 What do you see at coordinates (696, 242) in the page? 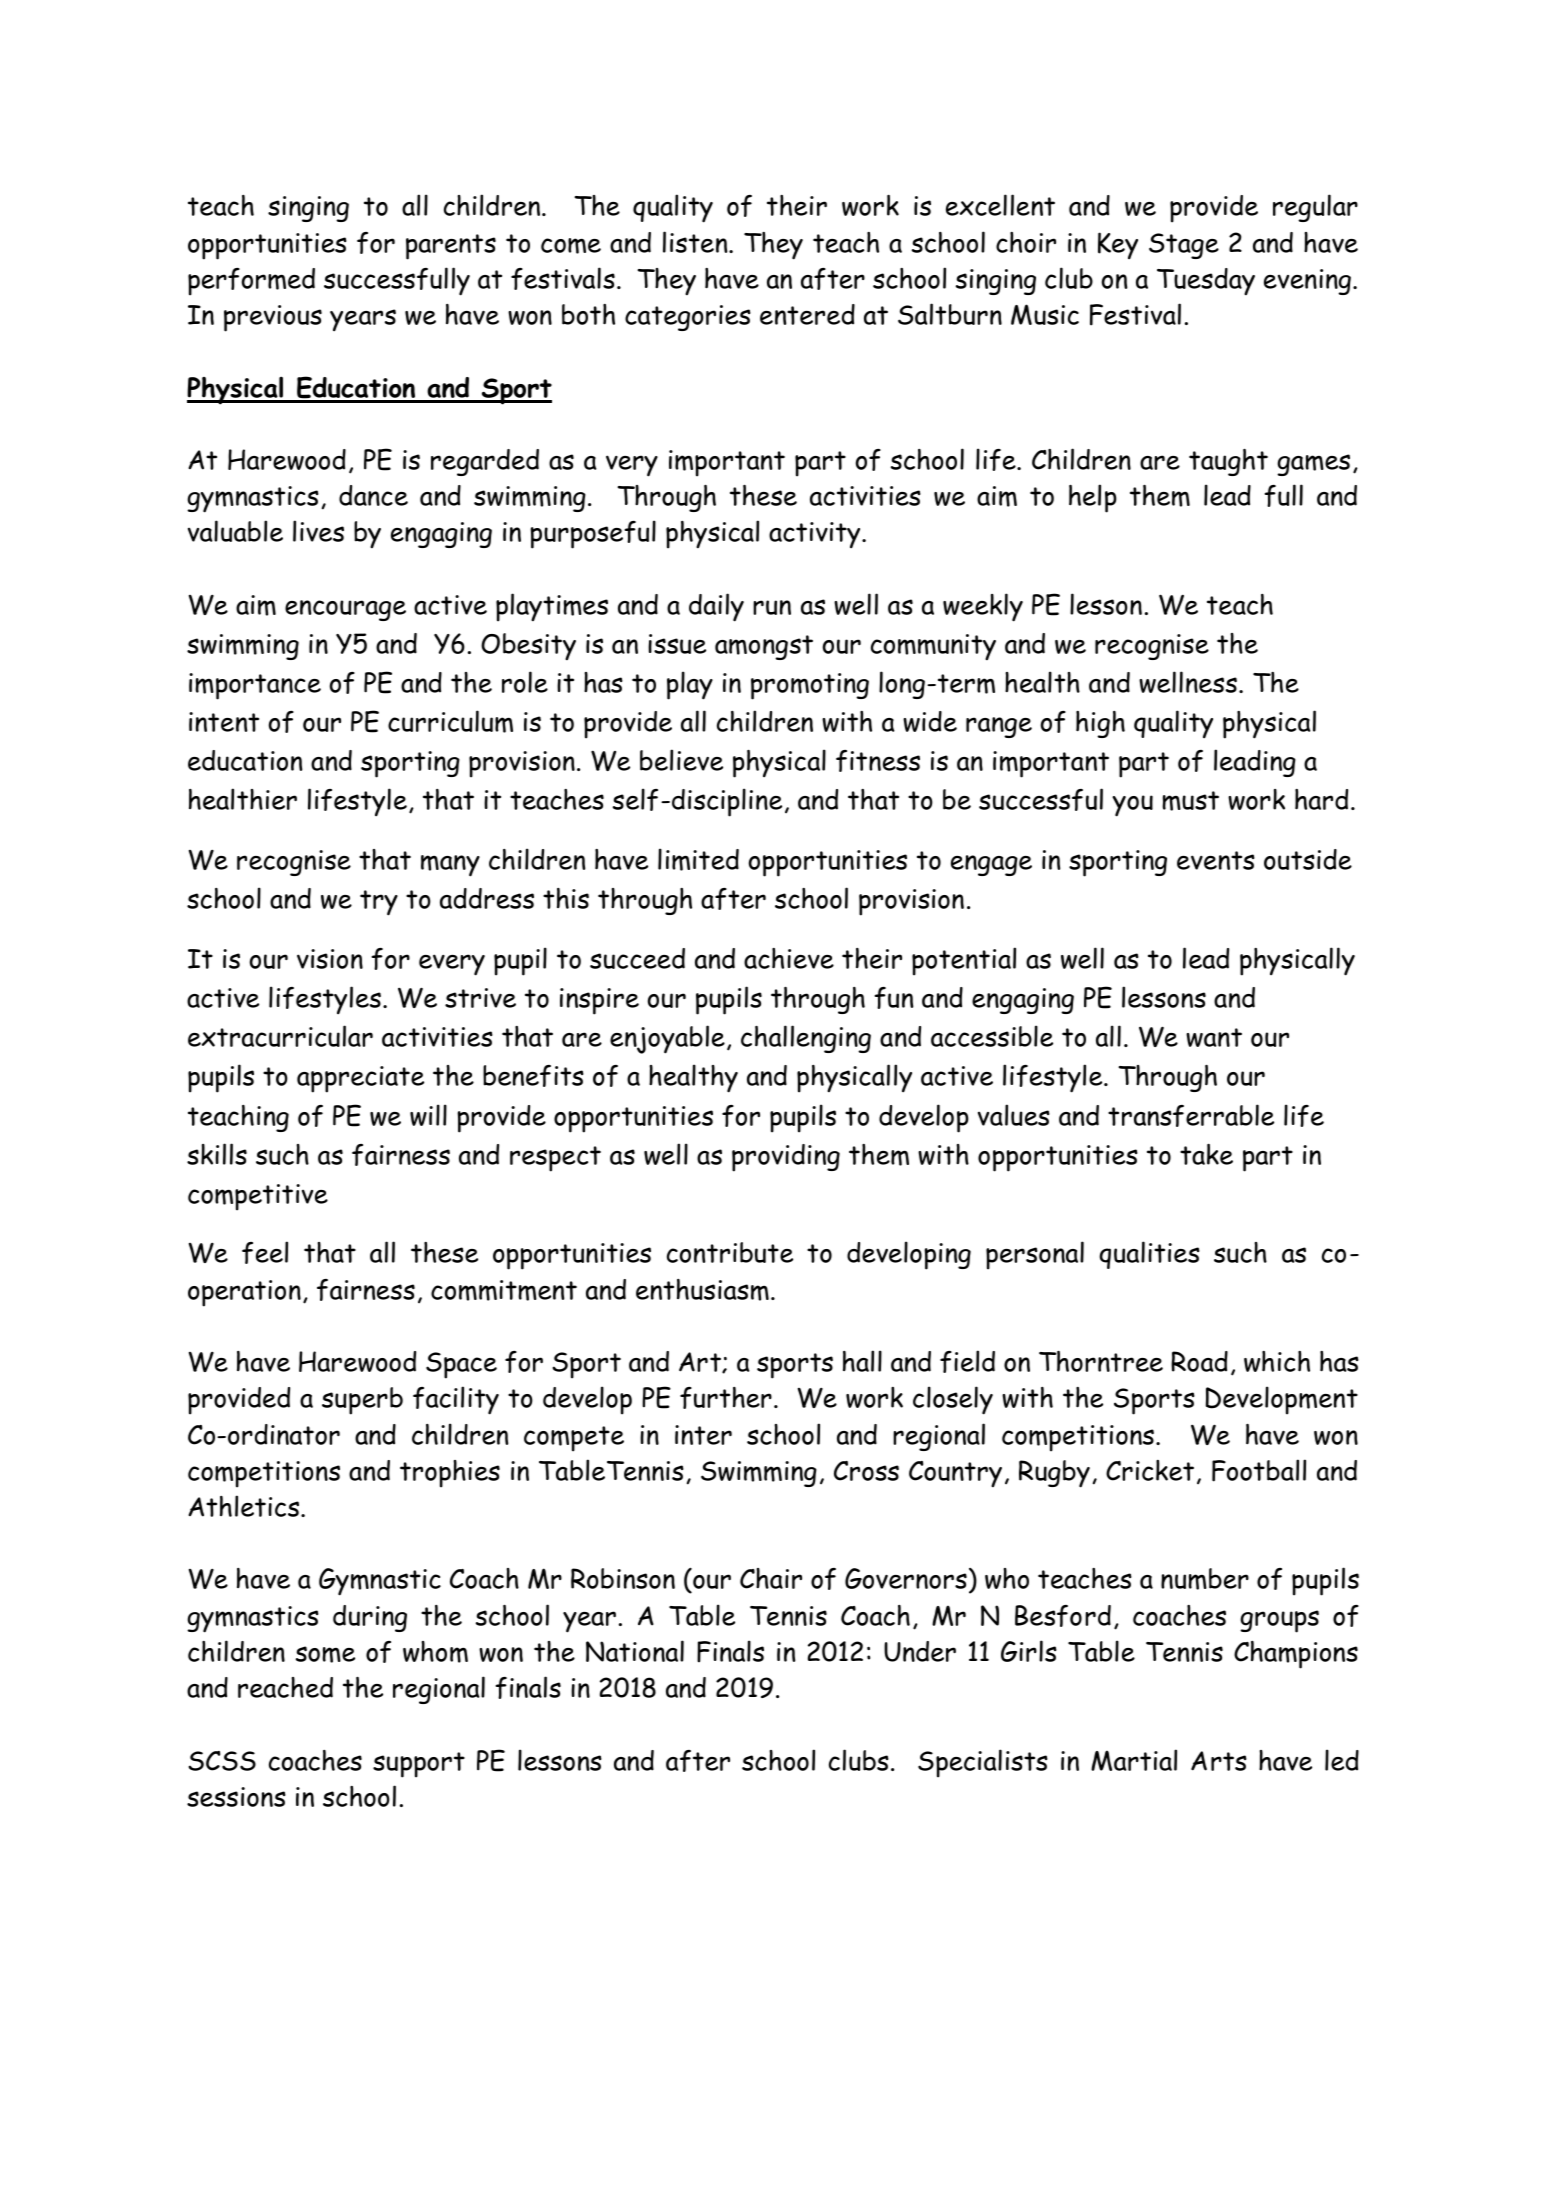
I see `listen` at bounding box center [696, 242].
